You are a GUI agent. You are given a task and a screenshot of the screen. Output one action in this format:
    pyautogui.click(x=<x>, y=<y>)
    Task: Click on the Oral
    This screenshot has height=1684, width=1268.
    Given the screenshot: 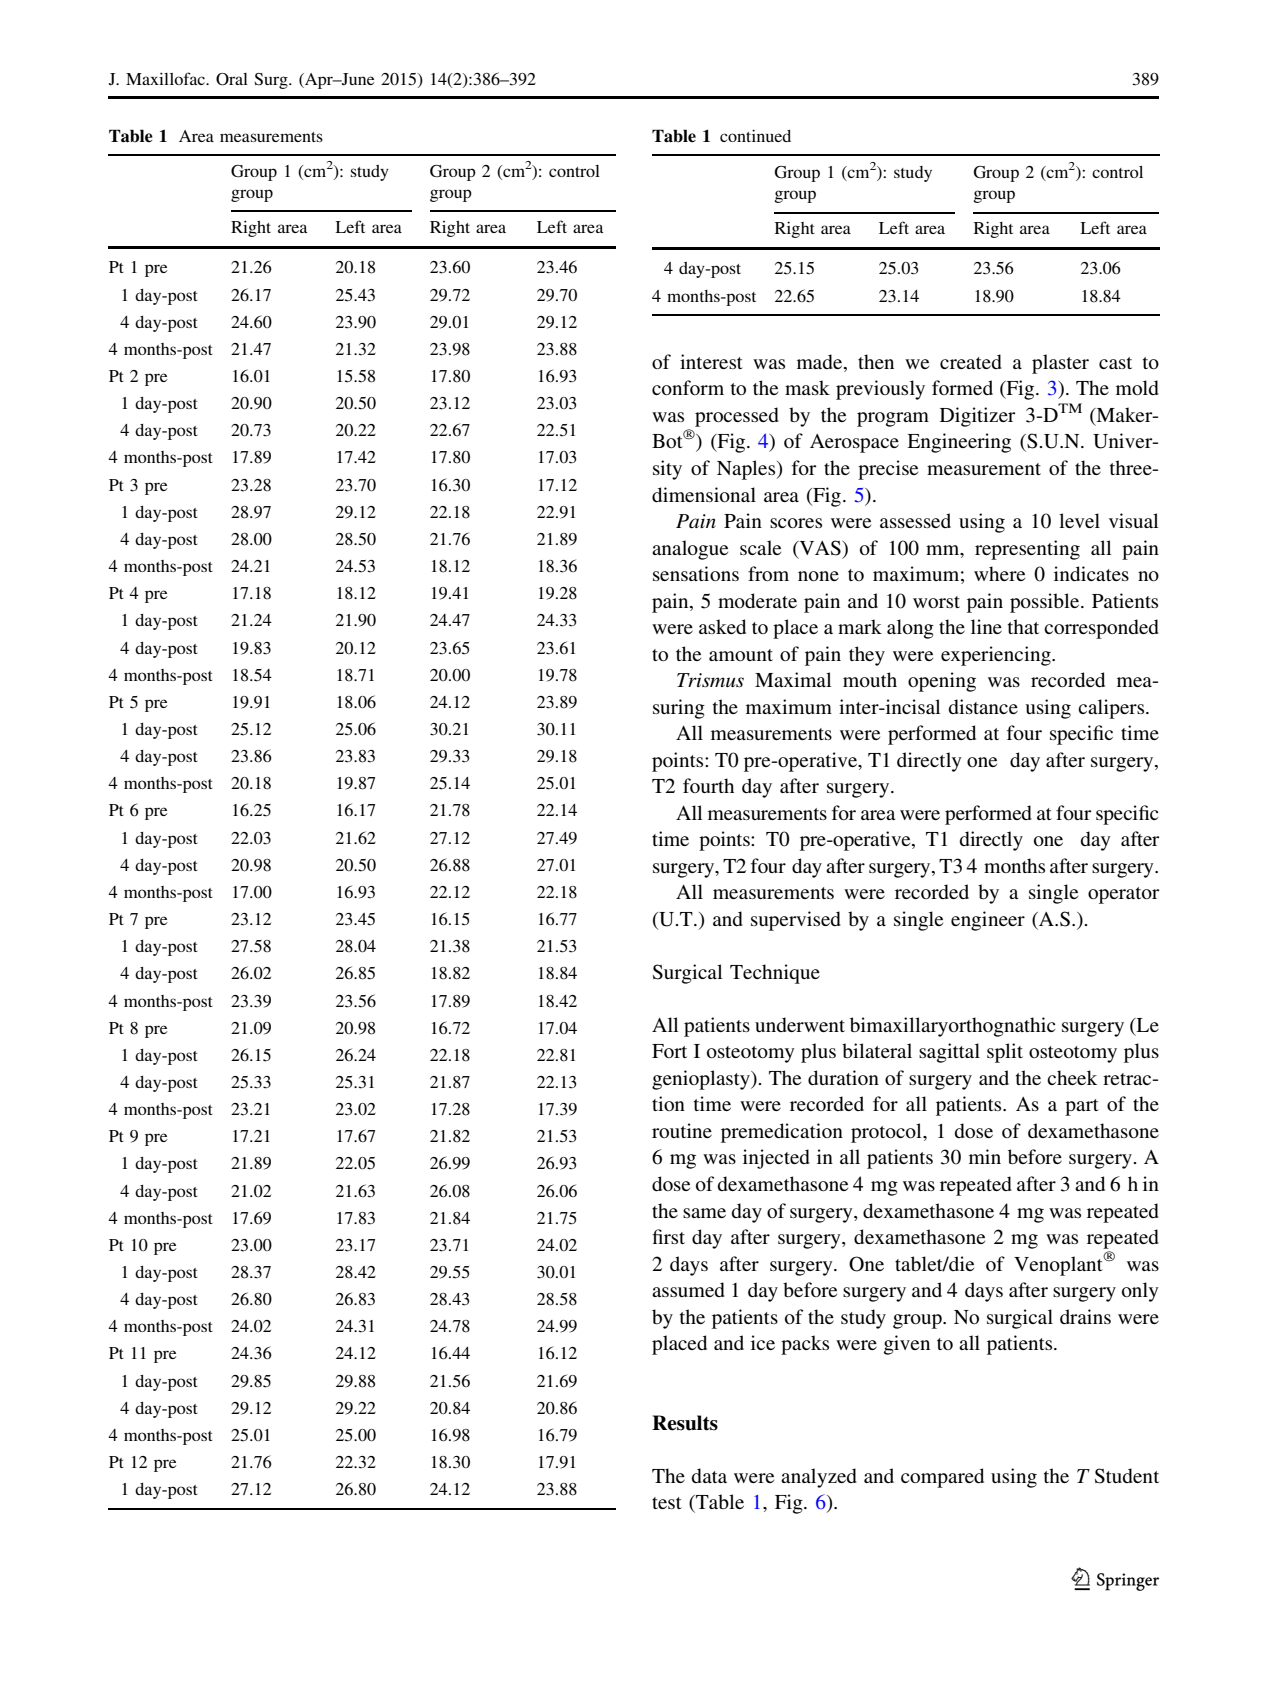 What is the action you would take?
    pyautogui.click(x=232, y=79)
